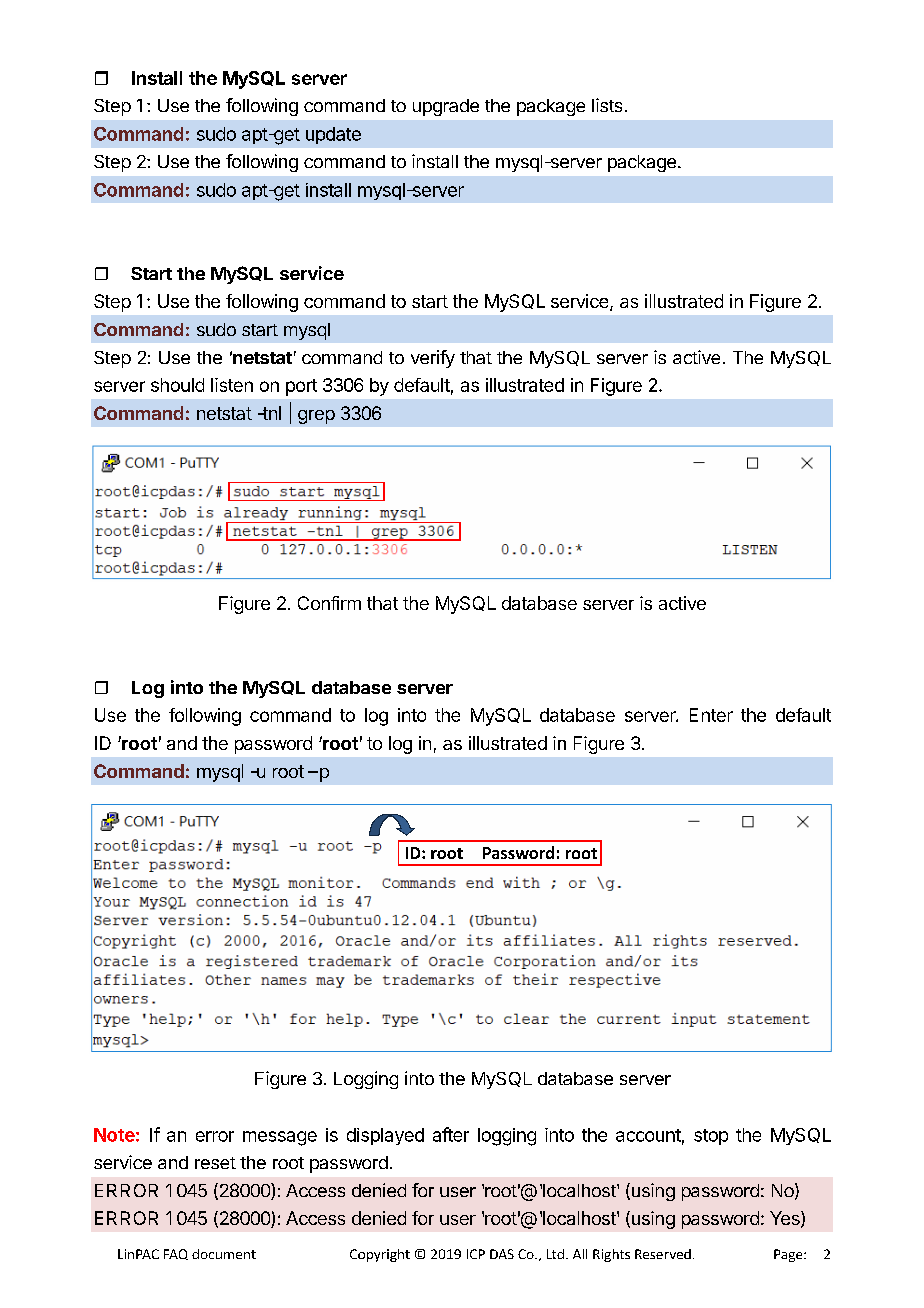 Image resolution: width=924 pixels, height=1308 pixels. I want to click on upgrade, so click(446, 107).
